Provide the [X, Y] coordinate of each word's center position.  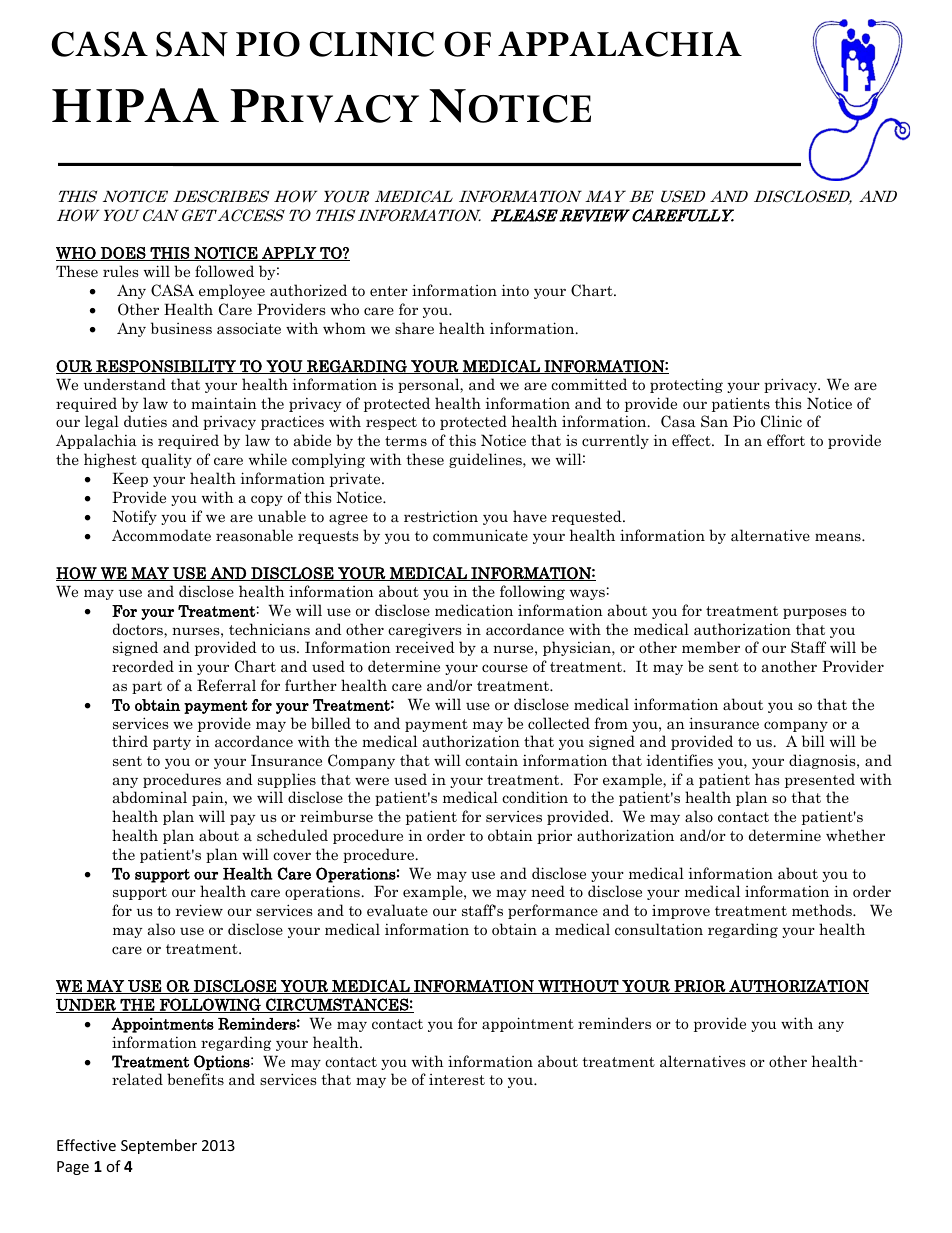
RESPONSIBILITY [166, 367]
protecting [686, 385]
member [711, 647]
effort [786, 440]
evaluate [397, 910]
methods [823, 910]
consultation [659, 929]
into [515, 290]
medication [474, 610]
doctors [139, 630]
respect [391, 423]
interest [457, 1079]
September [159, 1146]
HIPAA [135, 105]
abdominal [150, 797]
